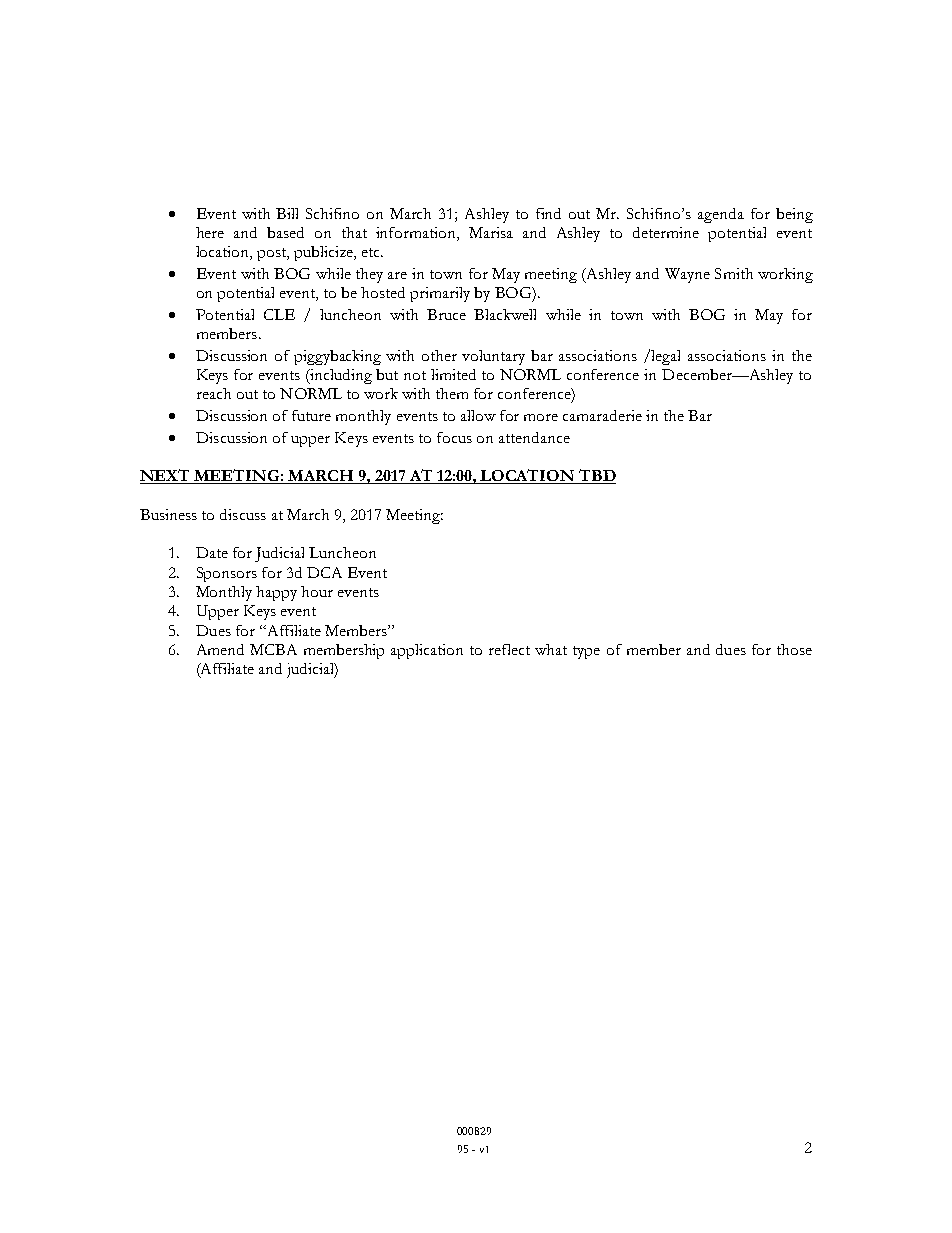 This document has height=1233, width=952. I want to click on reflect, so click(509, 649).
